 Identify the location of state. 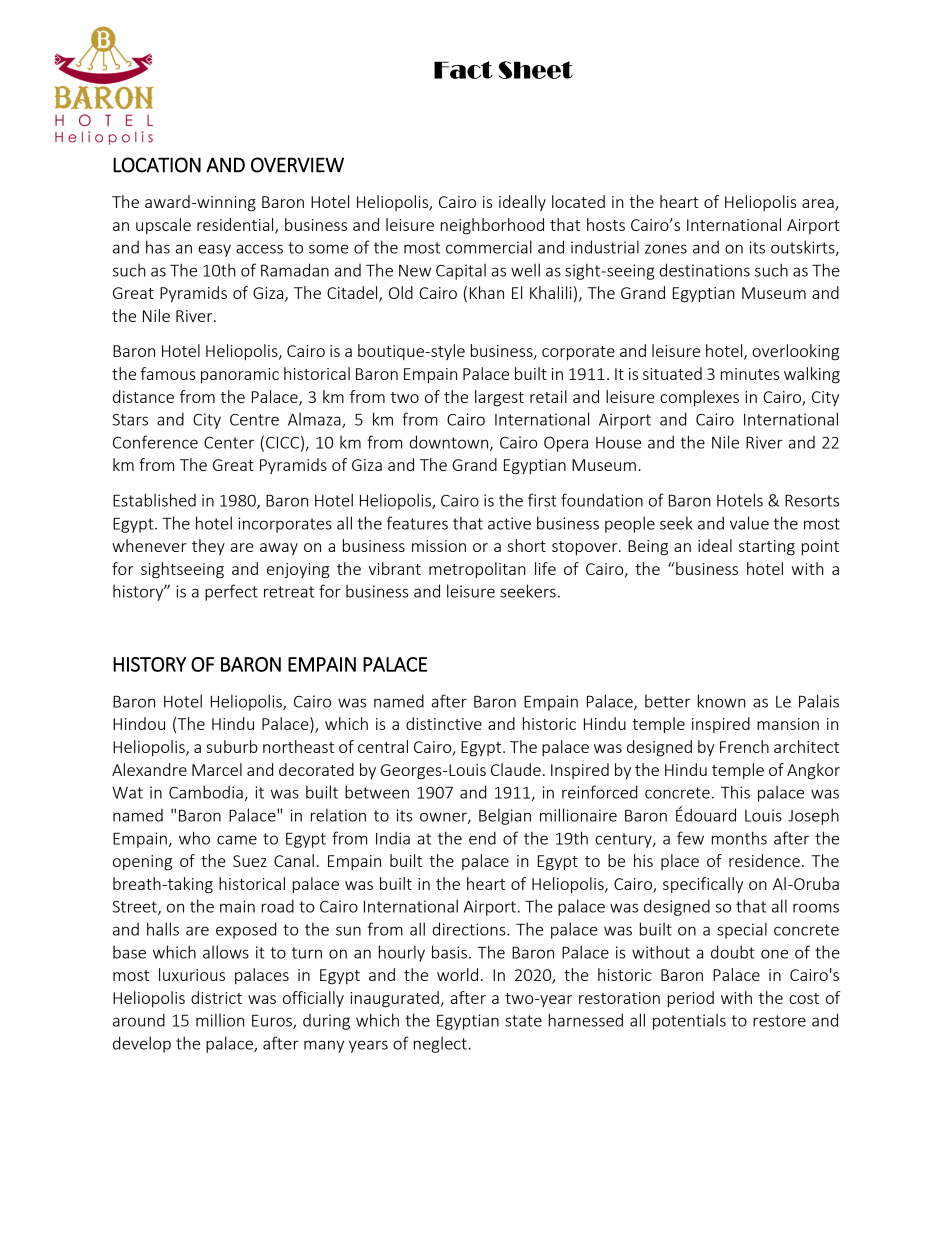
(523, 1021).
